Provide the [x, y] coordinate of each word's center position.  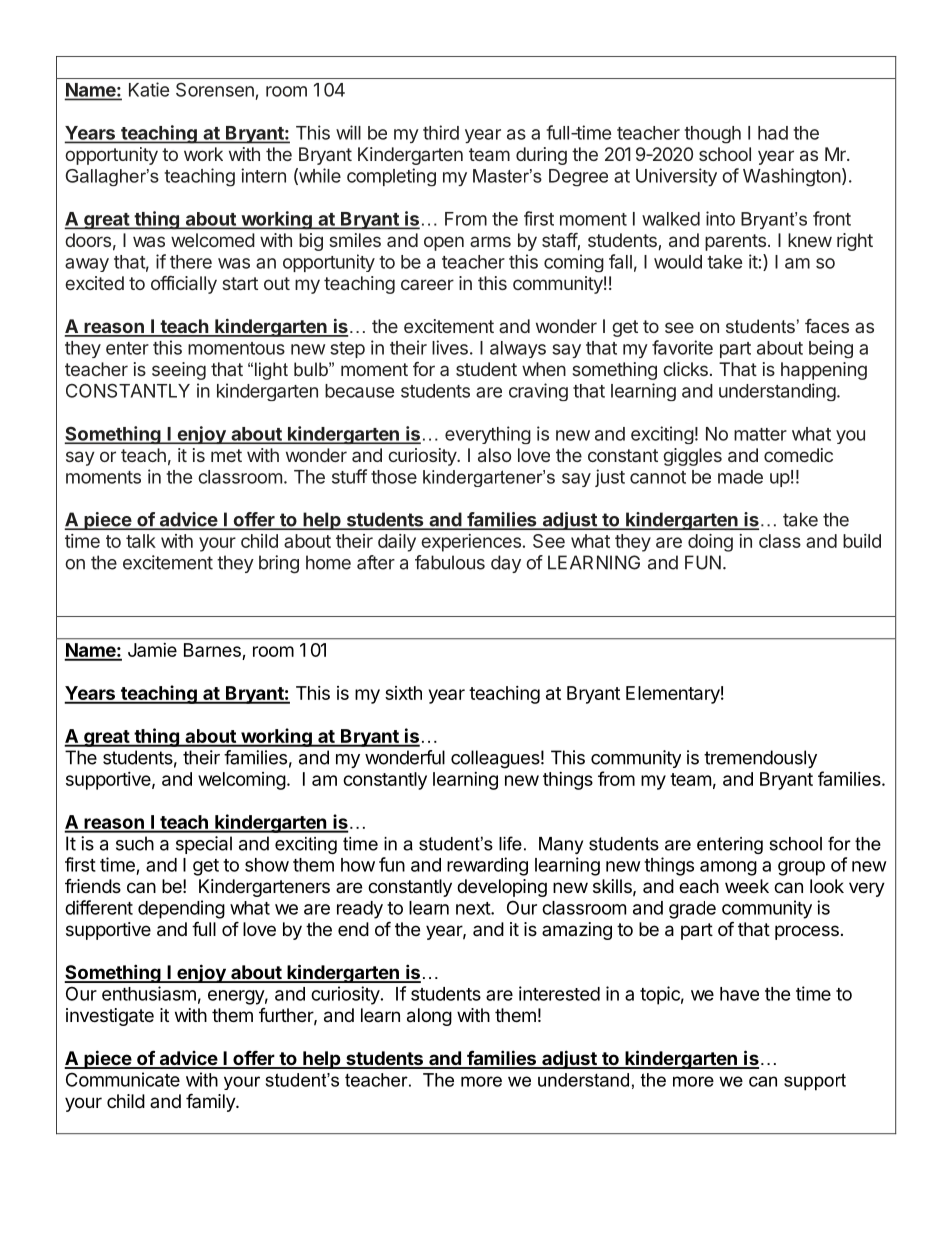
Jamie [152, 650]
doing [710, 543]
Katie [149, 89]
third [441, 132]
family [211, 1102]
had [773, 133]
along [429, 1017]
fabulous [450, 562]
